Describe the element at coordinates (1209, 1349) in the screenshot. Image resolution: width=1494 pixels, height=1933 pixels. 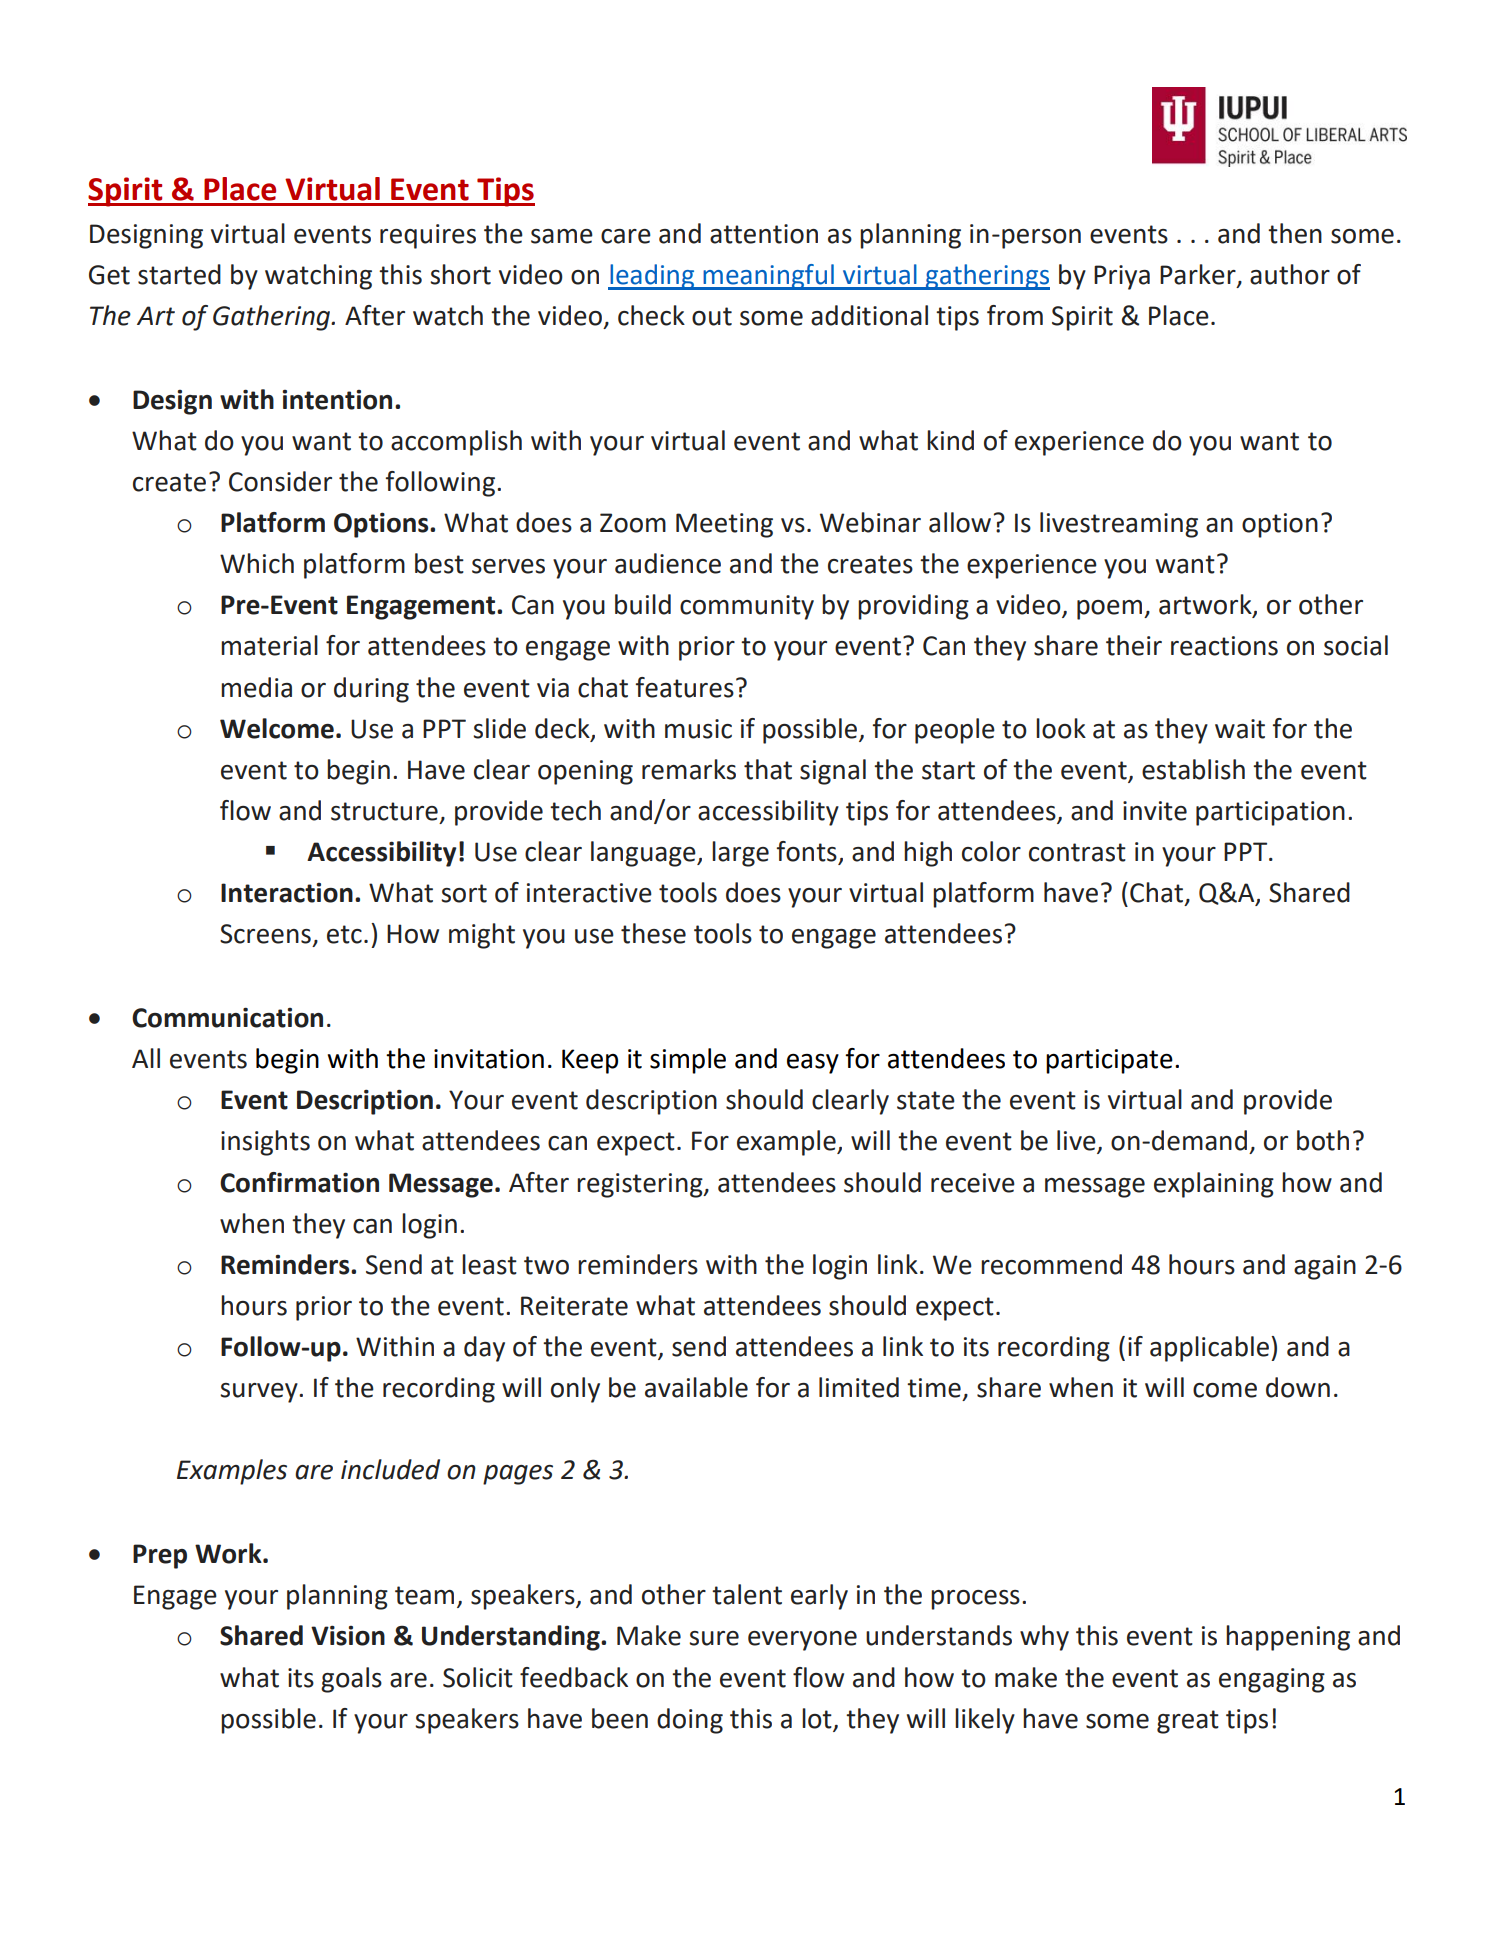
I see `applicable` at that location.
